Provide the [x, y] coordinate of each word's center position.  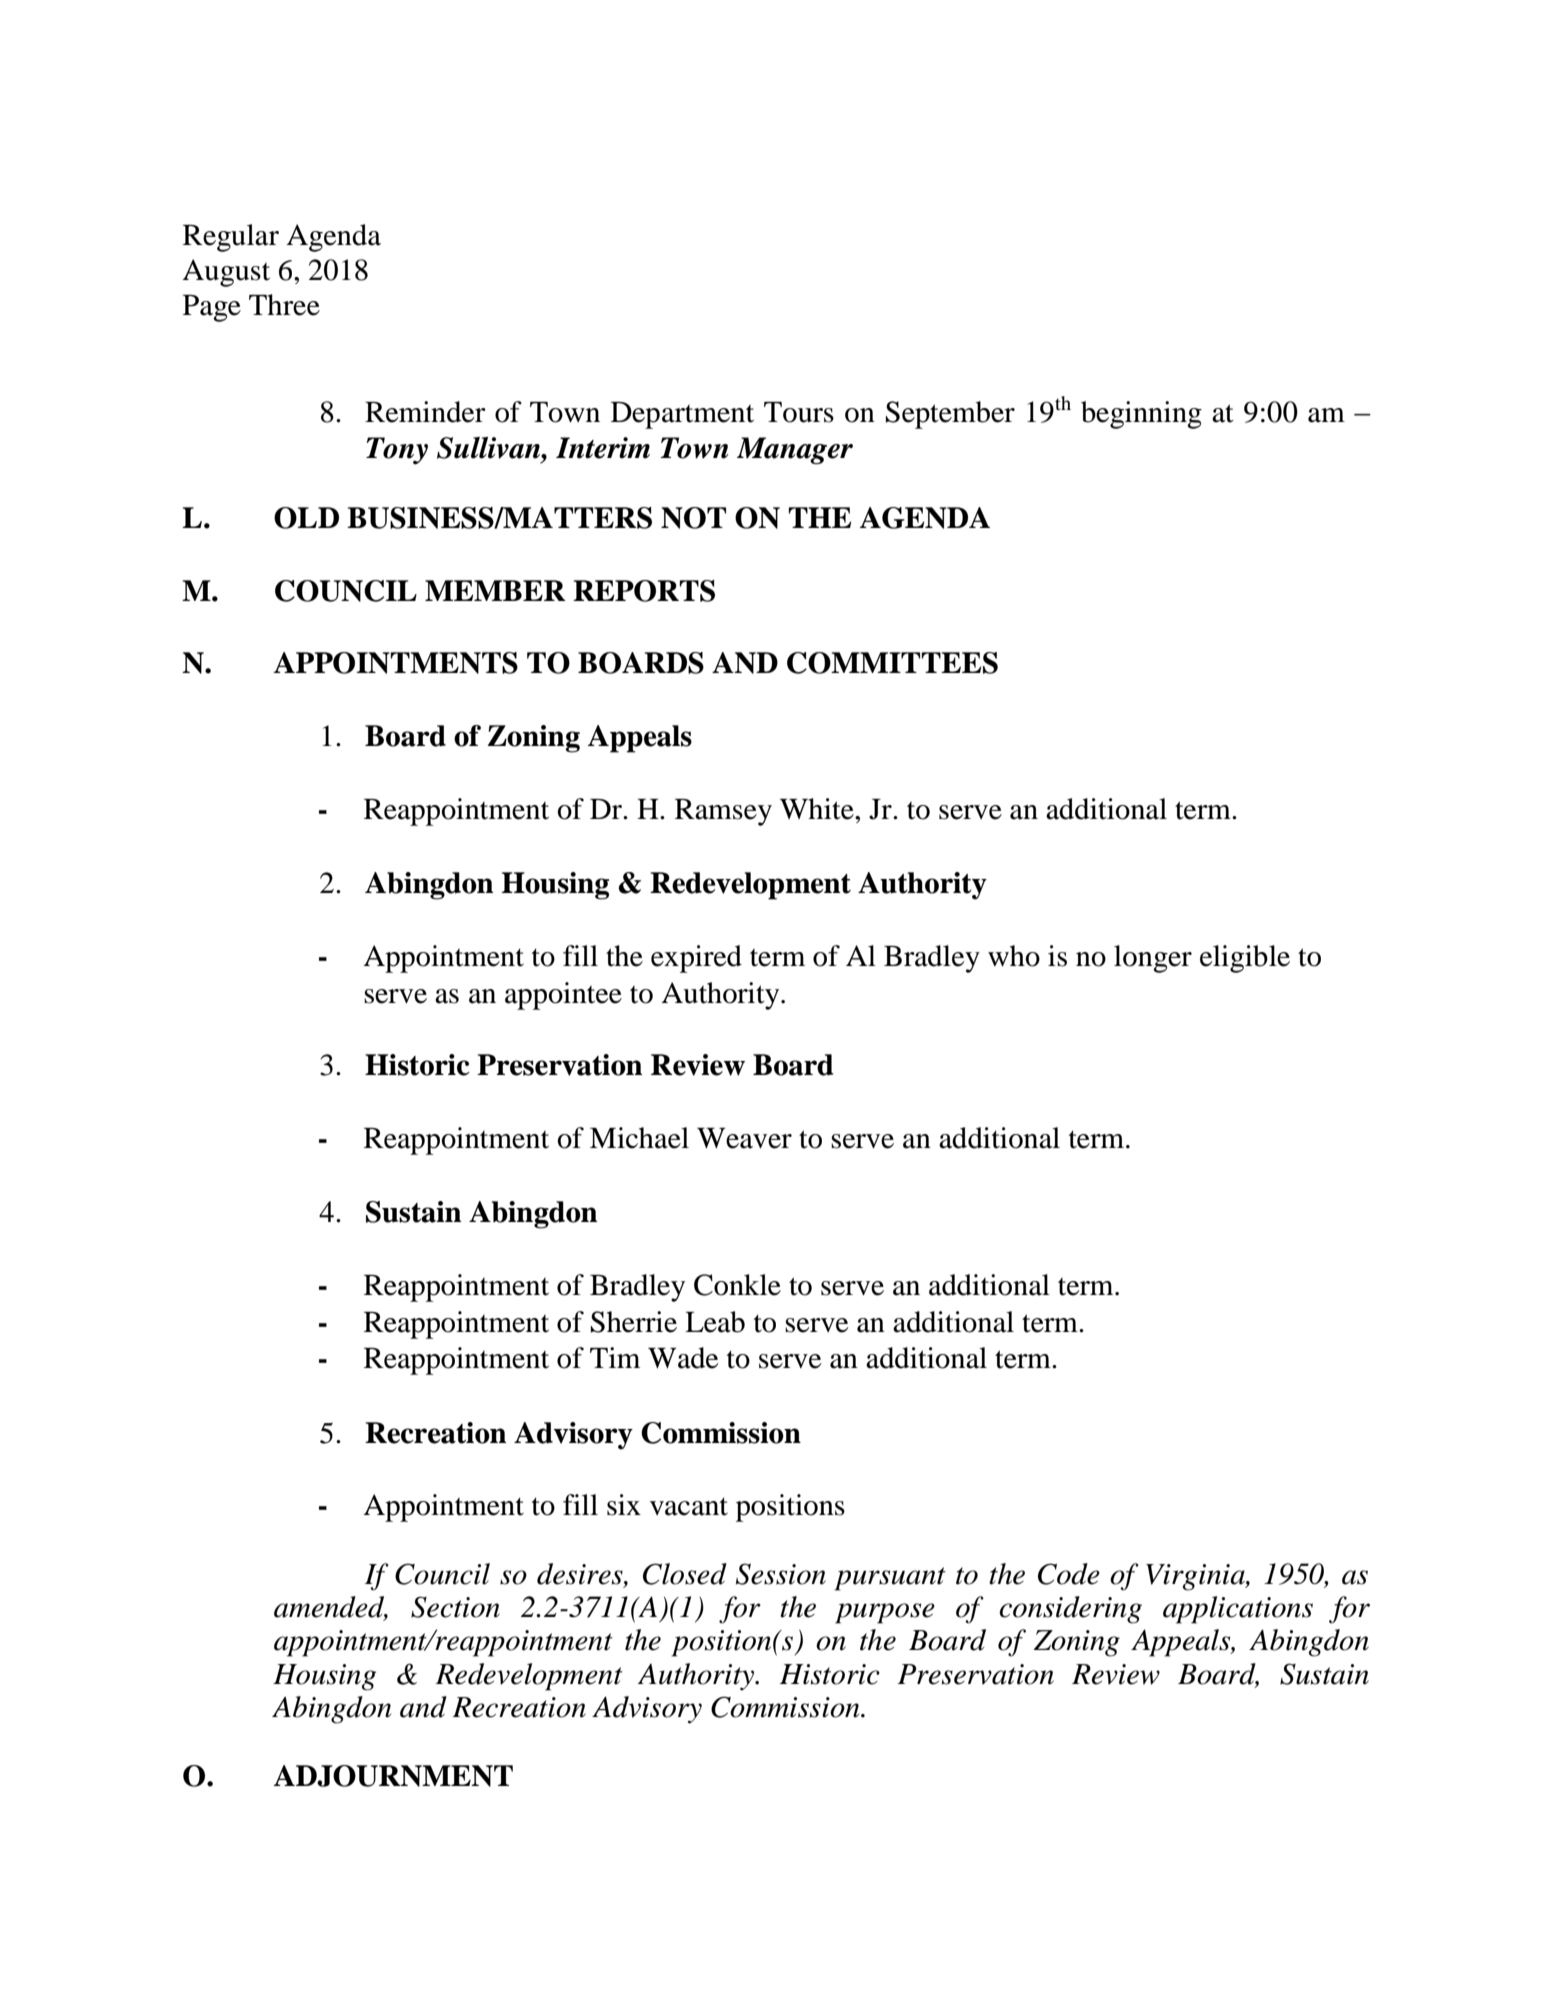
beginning [1141, 415]
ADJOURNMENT [393, 1776]
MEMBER [495, 590]
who [1014, 956]
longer [1153, 959]
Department [682, 415]
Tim [615, 1357]
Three [284, 305]
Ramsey [723, 812]
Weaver [744, 1138]
